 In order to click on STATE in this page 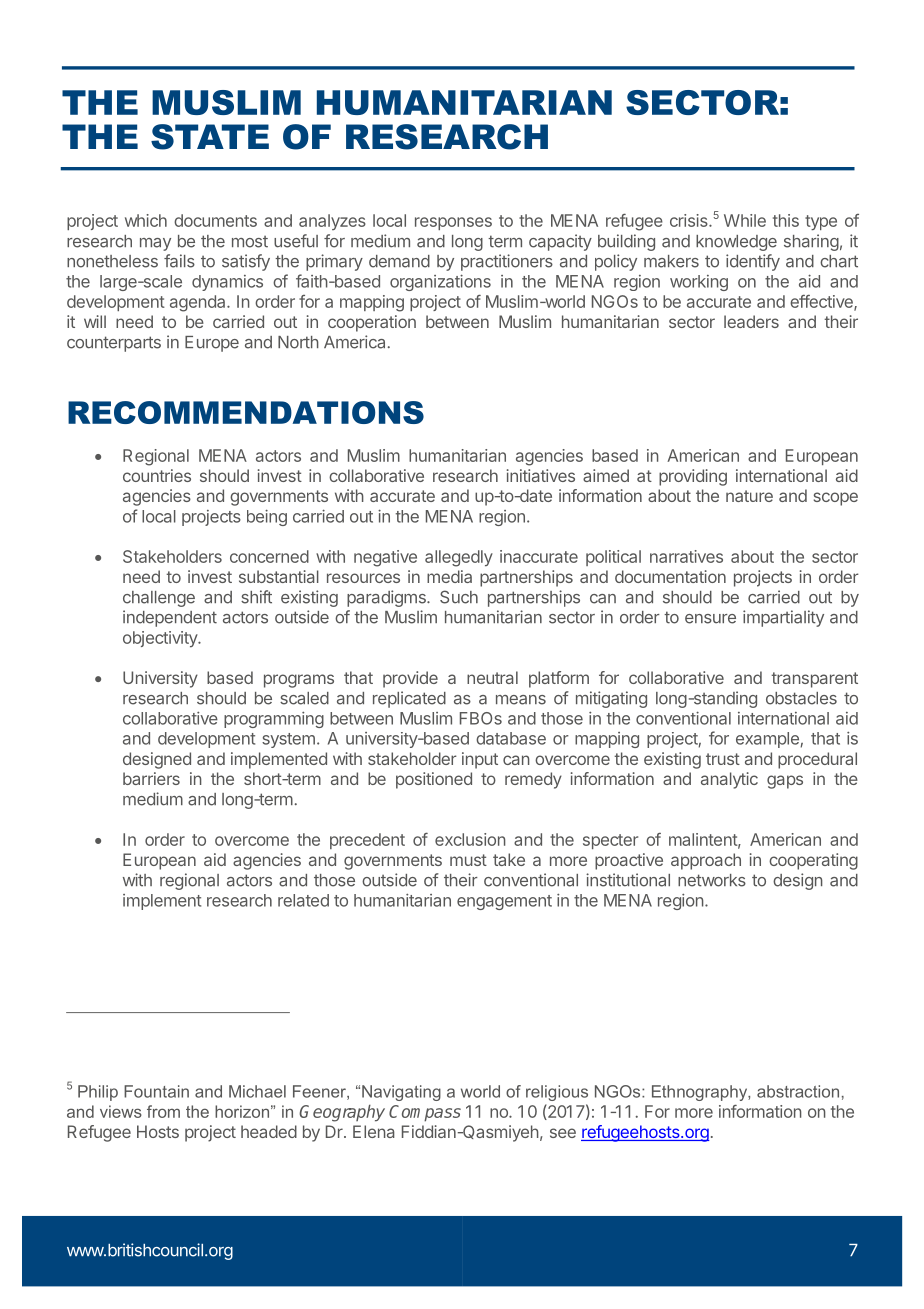, I will do `click(210, 137)`.
